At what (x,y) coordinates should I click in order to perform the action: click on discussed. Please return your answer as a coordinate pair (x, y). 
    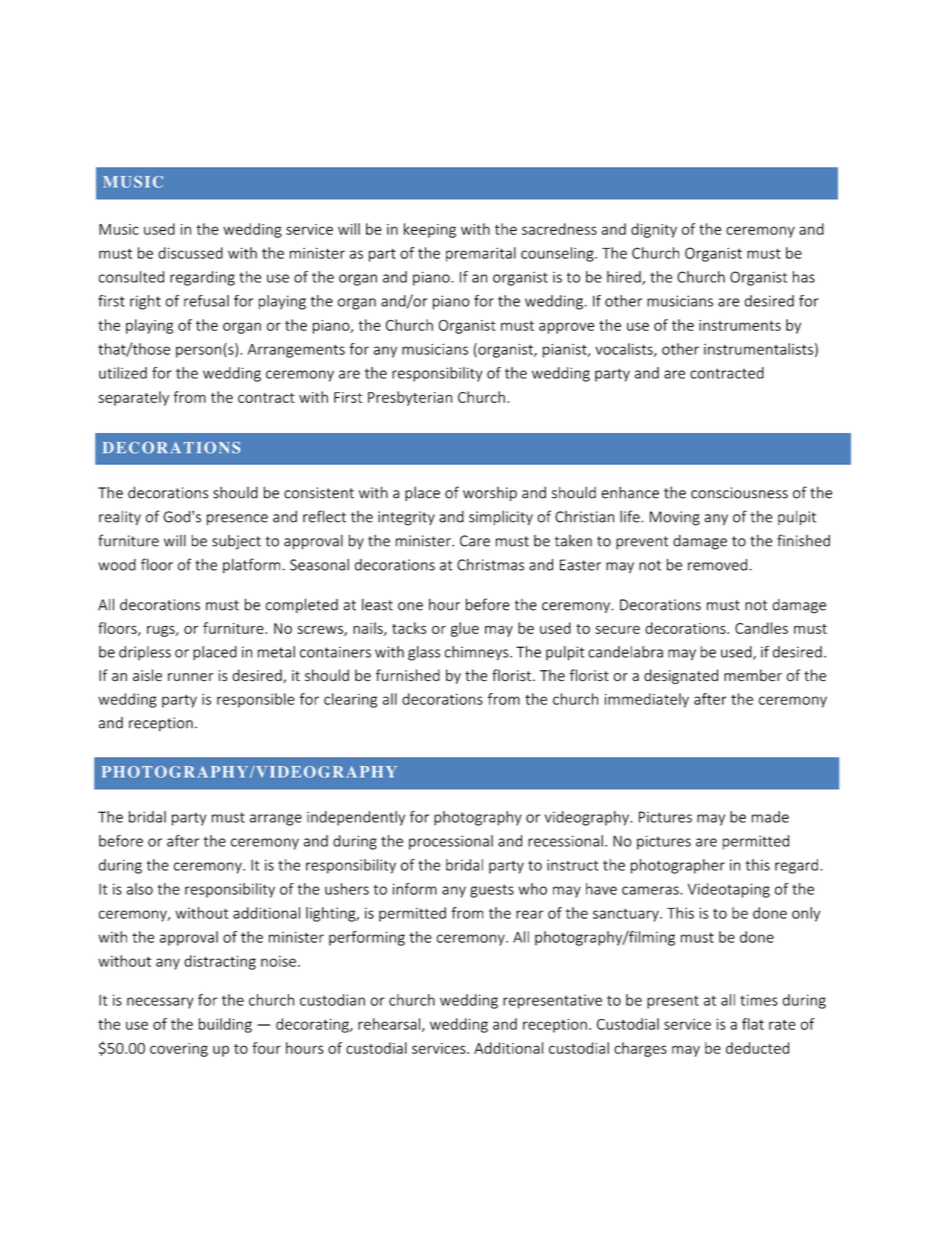
    Looking at the image, I should click on (190, 253).
